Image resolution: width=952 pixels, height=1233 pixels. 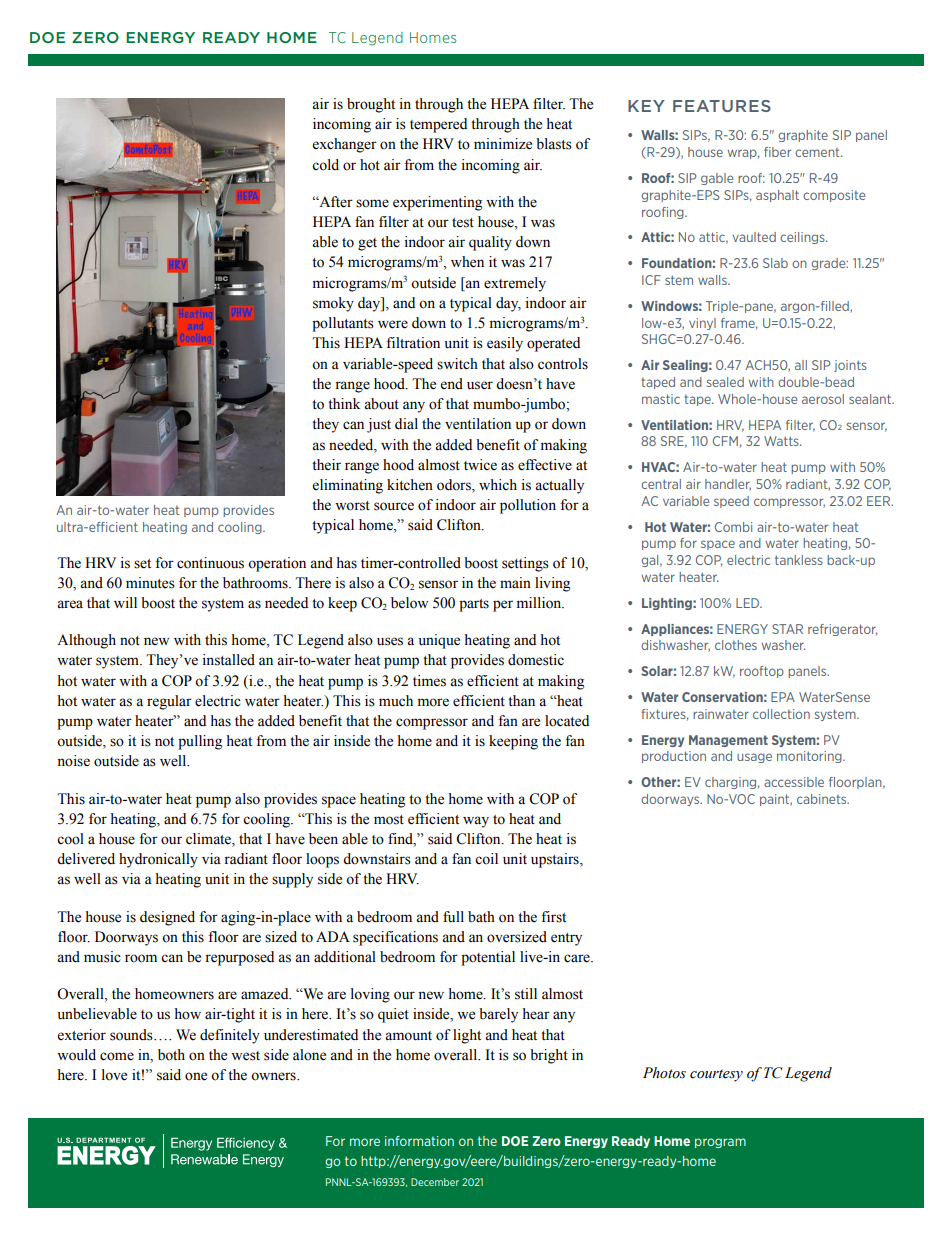 I want to click on accessible, so click(x=794, y=782).
